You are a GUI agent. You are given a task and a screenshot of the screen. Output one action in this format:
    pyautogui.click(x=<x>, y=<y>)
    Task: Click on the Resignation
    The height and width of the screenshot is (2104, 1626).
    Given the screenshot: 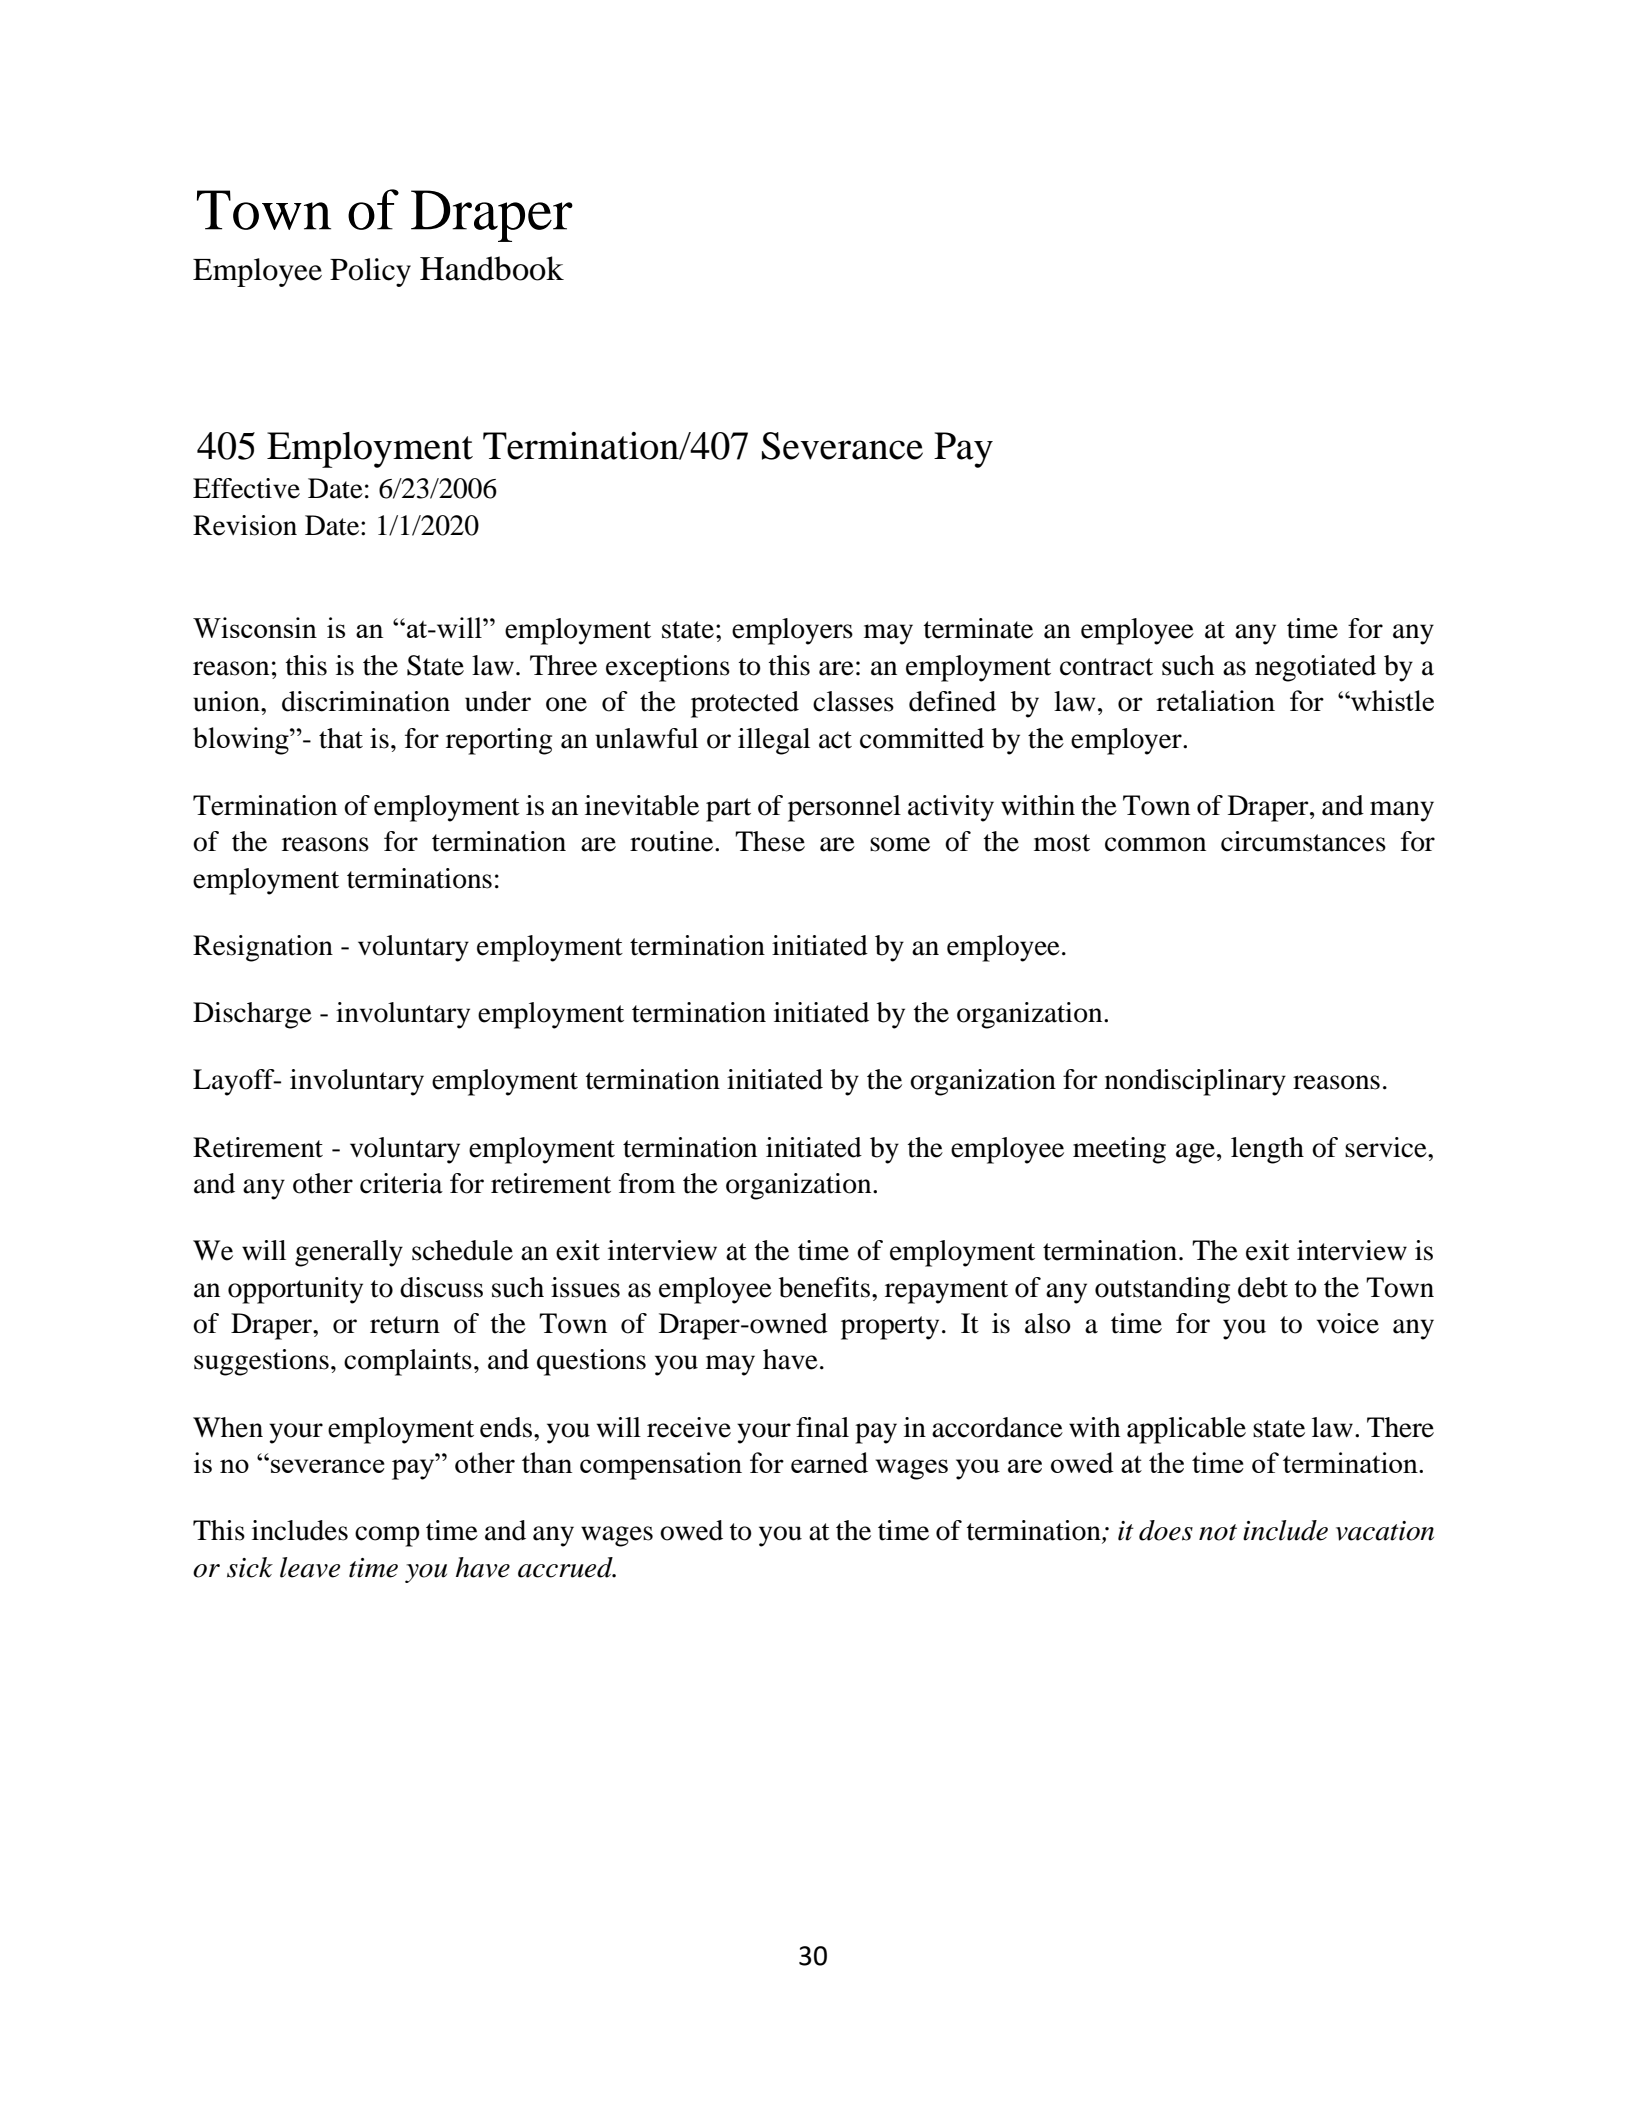 What is the action you would take?
    pyautogui.click(x=263, y=948)
